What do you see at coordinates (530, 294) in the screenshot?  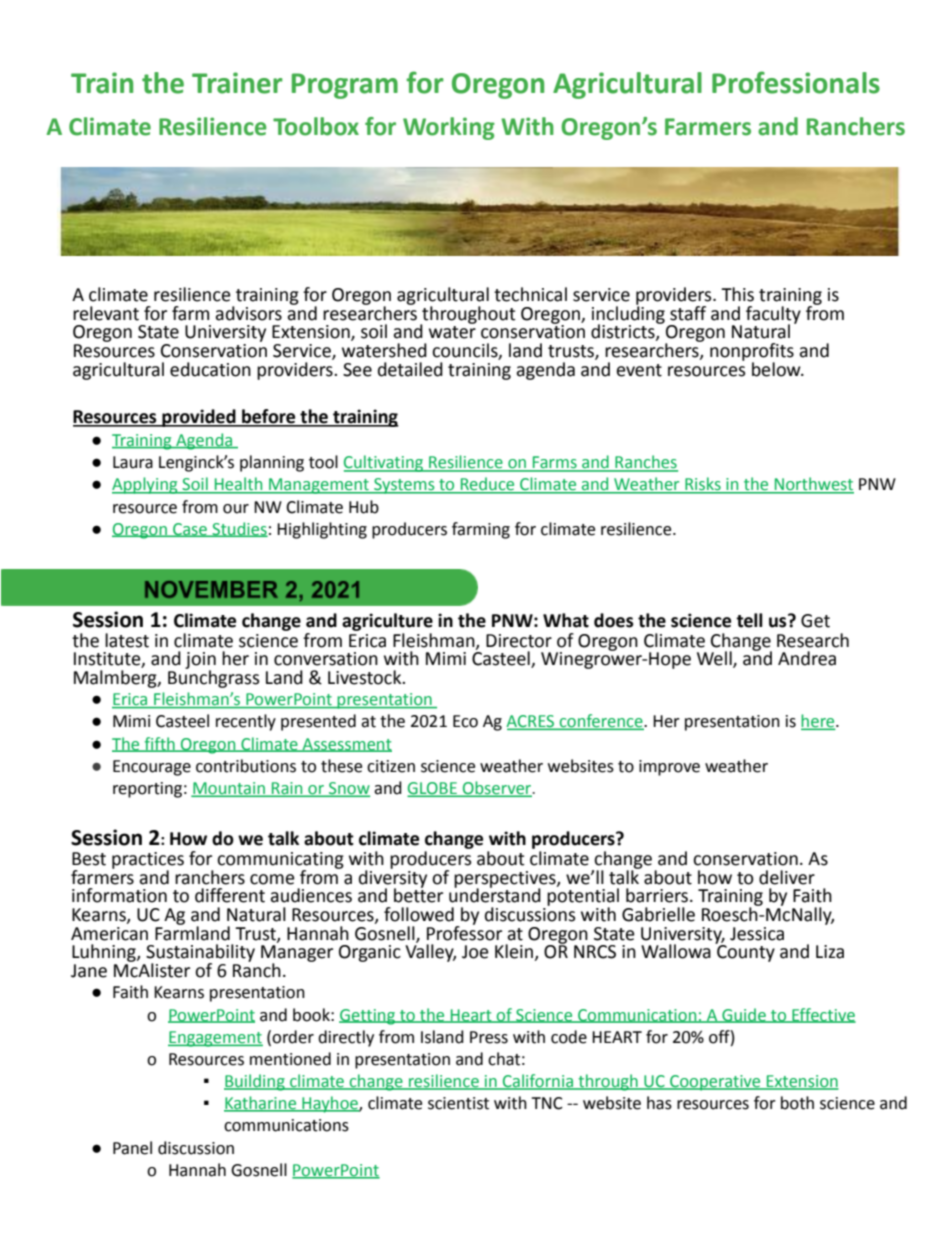 I see `technical` at bounding box center [530, 294].
